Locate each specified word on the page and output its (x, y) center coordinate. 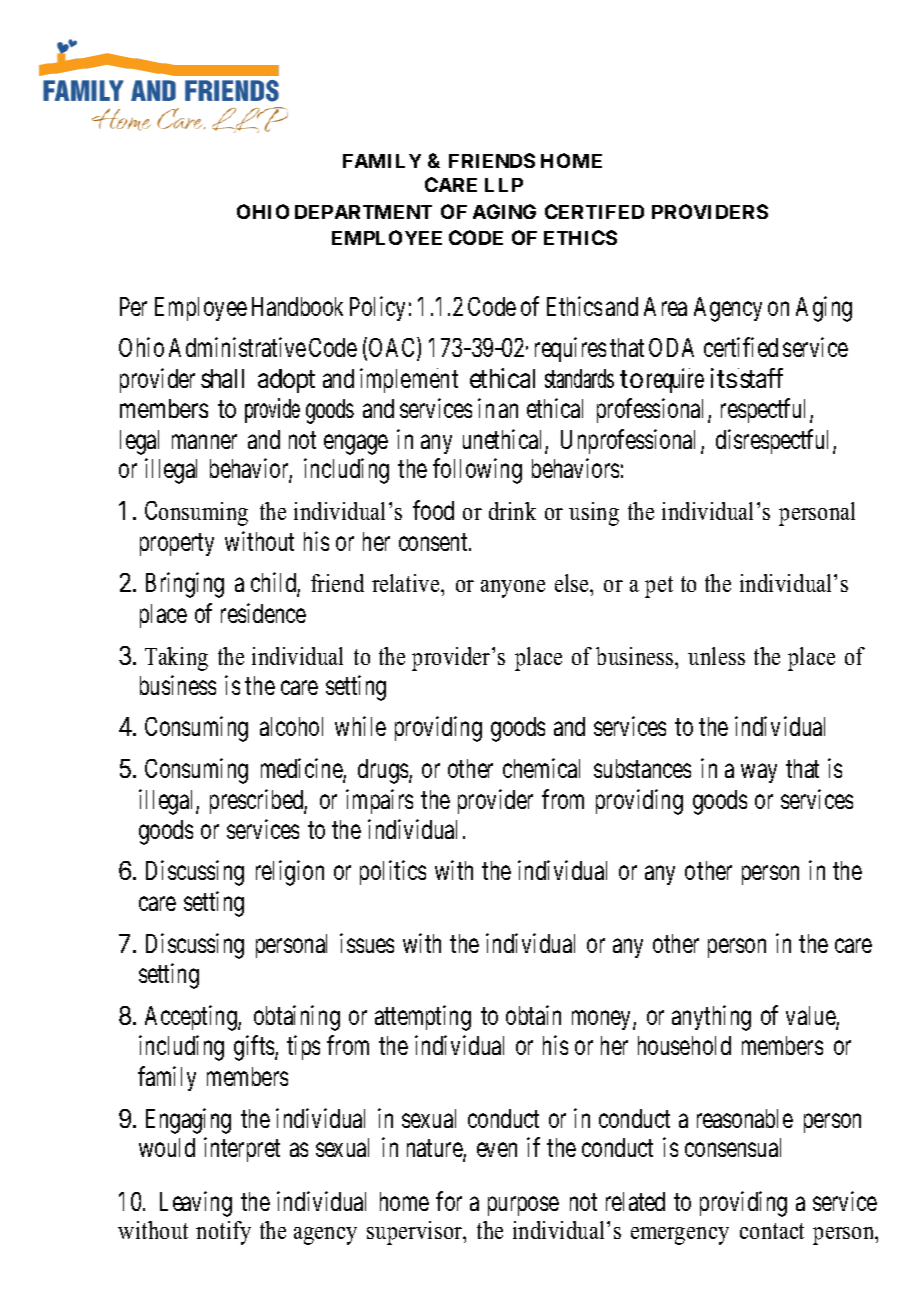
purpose (523, 1206)
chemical (541, 768)
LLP (504, 185)
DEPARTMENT (363, 212)
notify (223, 1233)
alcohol (291, 726)
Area (665, 306)
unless (716, 656)
